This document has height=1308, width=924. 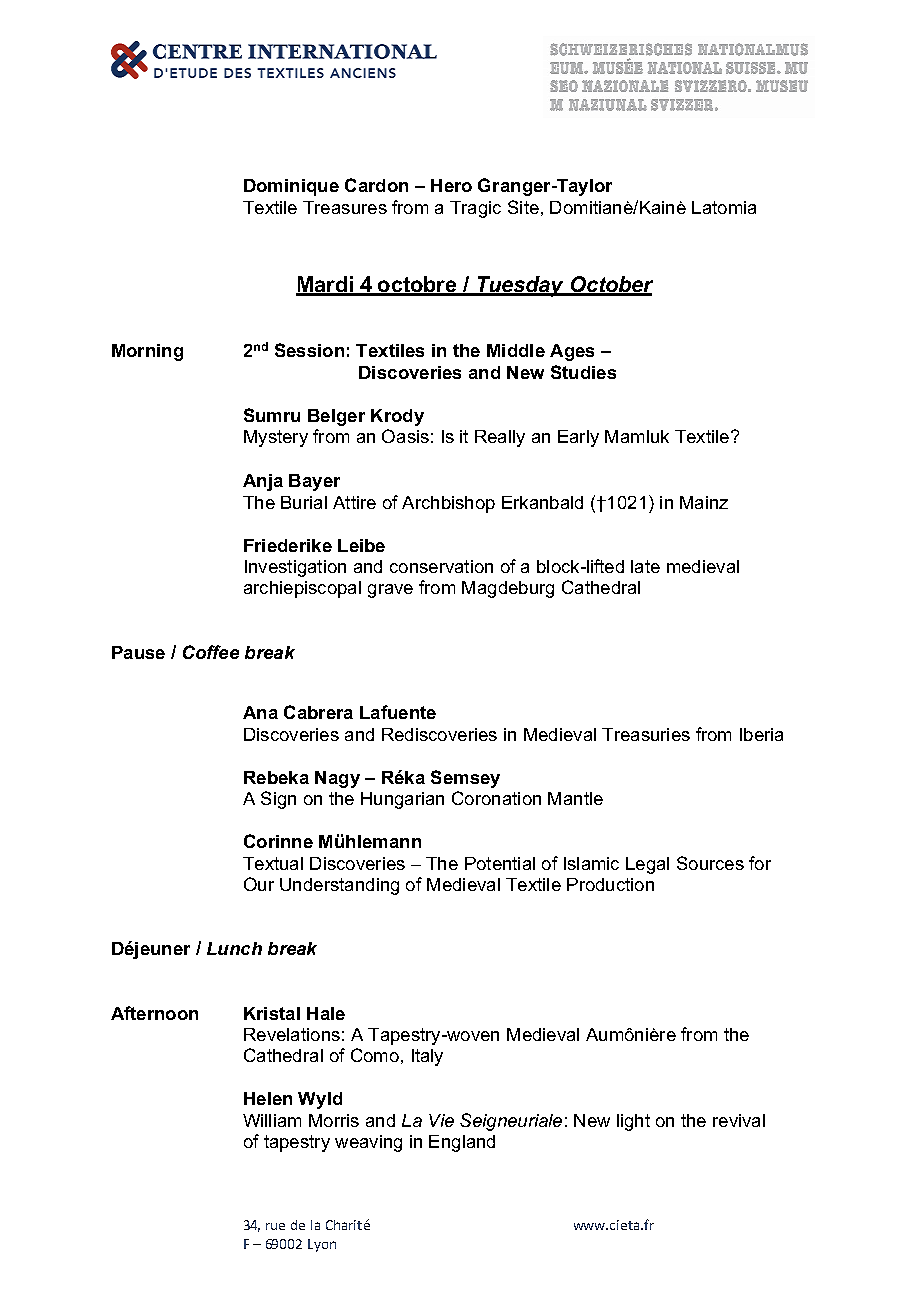 I want to click on Dominique, so click(x=291, y=187).
